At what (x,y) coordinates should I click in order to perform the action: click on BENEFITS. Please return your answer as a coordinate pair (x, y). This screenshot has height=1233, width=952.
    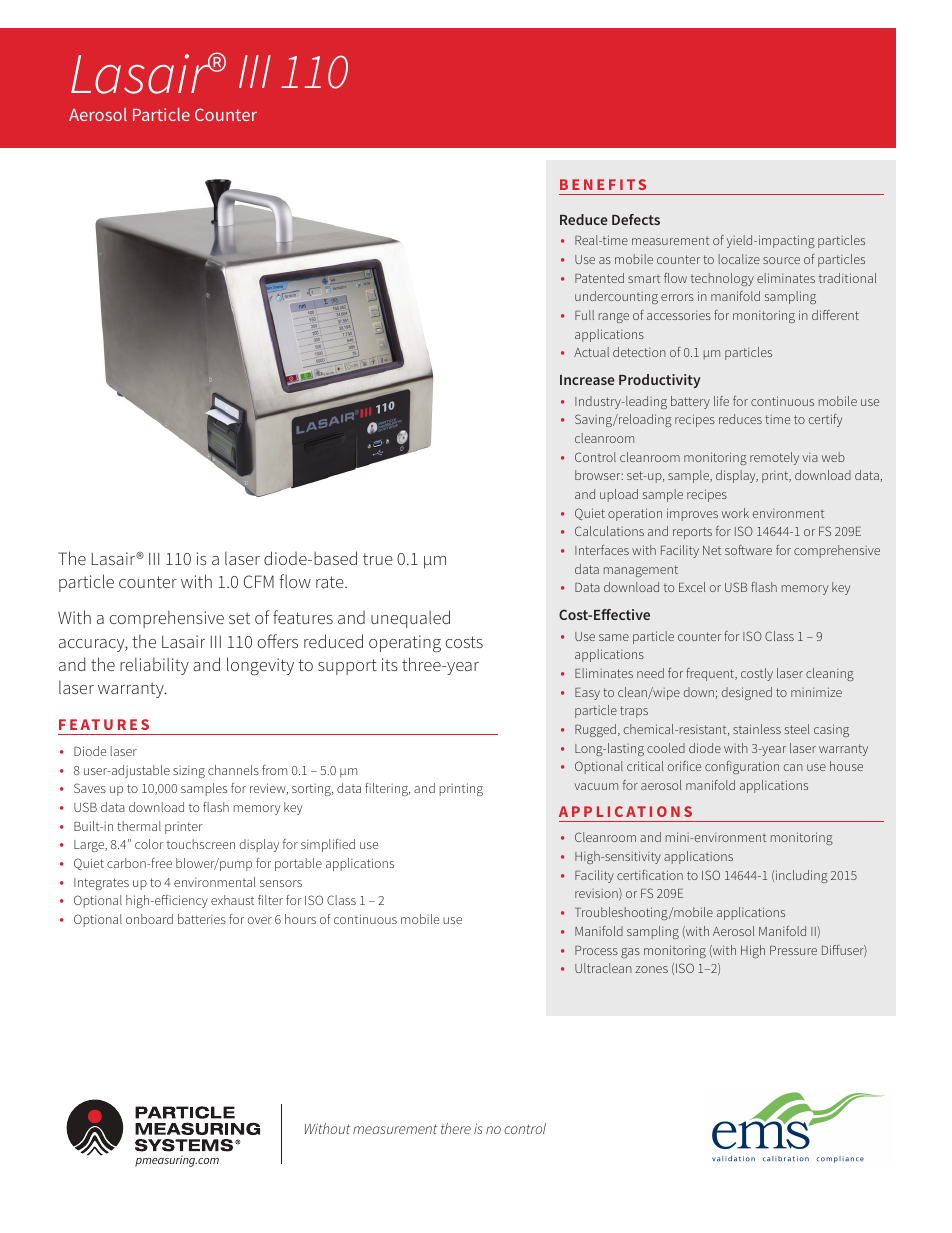
    Looking at the image, I should click on (603, 184).
